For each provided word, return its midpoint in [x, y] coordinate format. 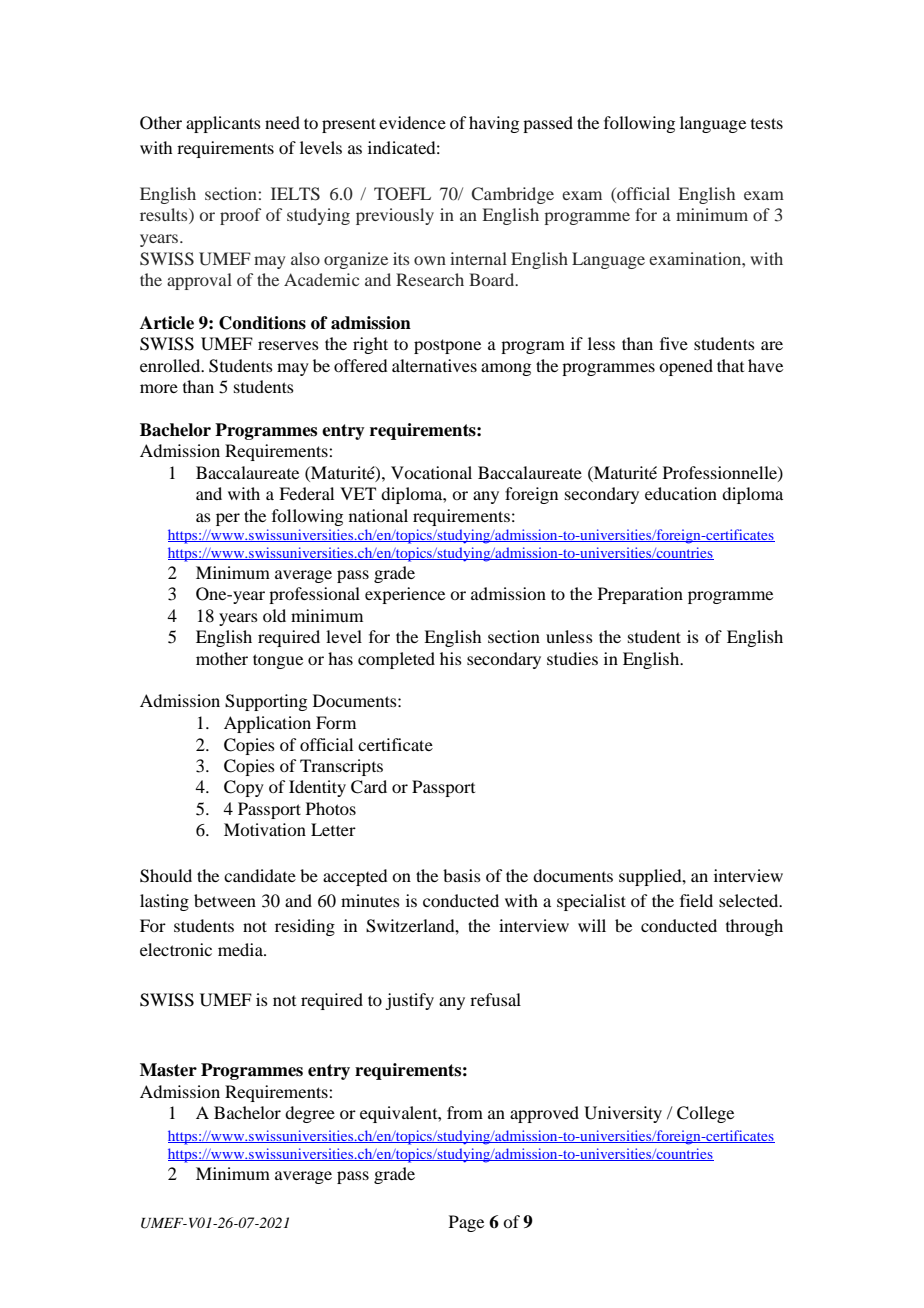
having [494, 124]
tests [767, 123]
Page [466, 1223]
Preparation [640, 595]
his [451, 658]
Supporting [266, 702]
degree [310, 1114]
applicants [223, 124]
